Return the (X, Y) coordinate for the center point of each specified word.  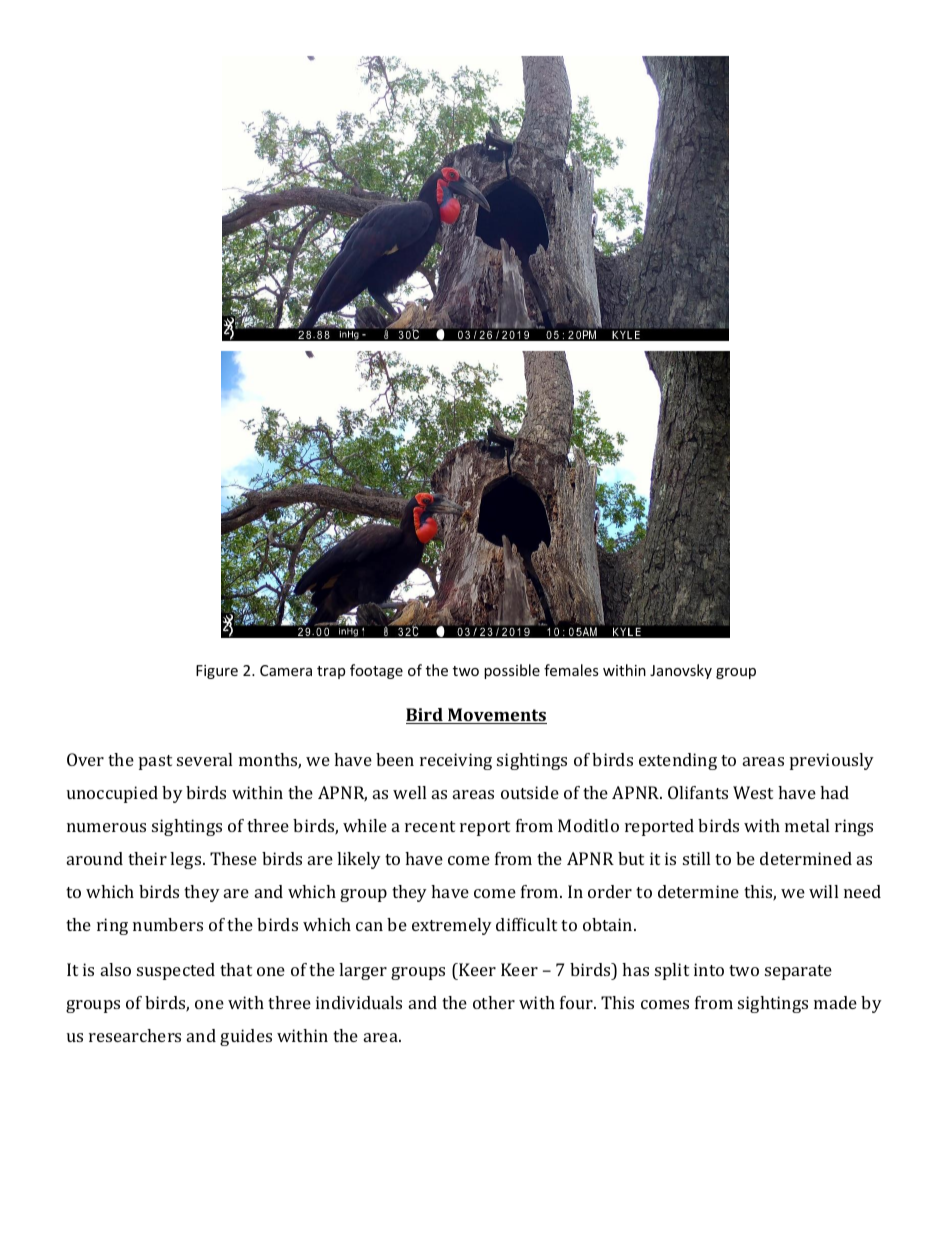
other (494, 1002)
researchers (135, 1035)
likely (359, 860)
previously (832, 761)
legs (187, 860)
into (709, 969)
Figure (217, 672)
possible (512, 671)
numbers (168, 924)
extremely (452, 926)
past (155, 762)
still (696, 858)
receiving (456, 761)
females (571, 670)
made (835, 1002)
